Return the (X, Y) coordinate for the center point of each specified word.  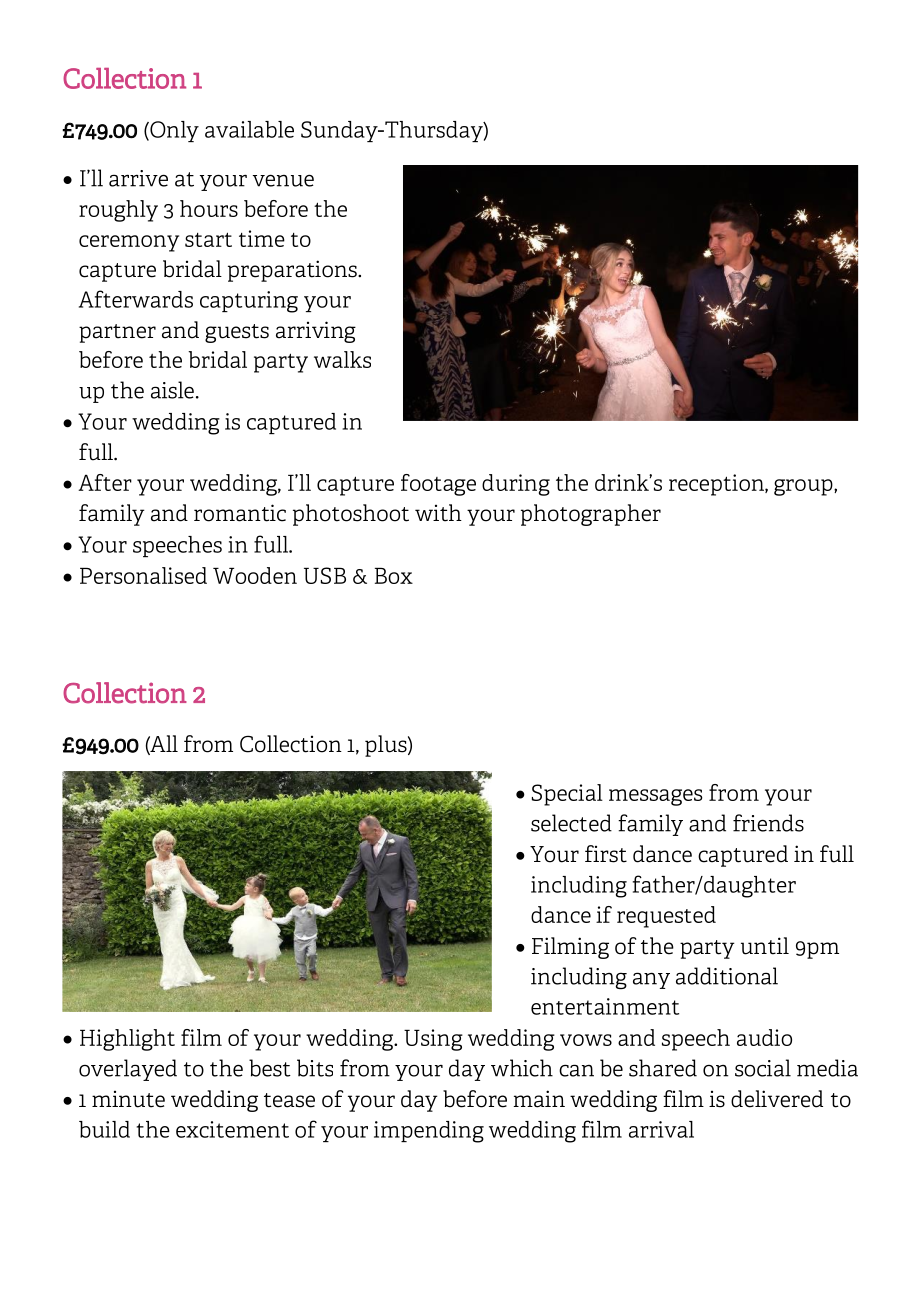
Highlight (127, 1040)
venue (283, 180)
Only (173, 131)
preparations (293, 271)
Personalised (143, 575)
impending (429, 1132)
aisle (172, 390)
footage (438, 485)
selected (571, 823)
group (804, 487)
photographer (591, 515)
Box (394, 576)
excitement (232, 1129)
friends (768, 823)
